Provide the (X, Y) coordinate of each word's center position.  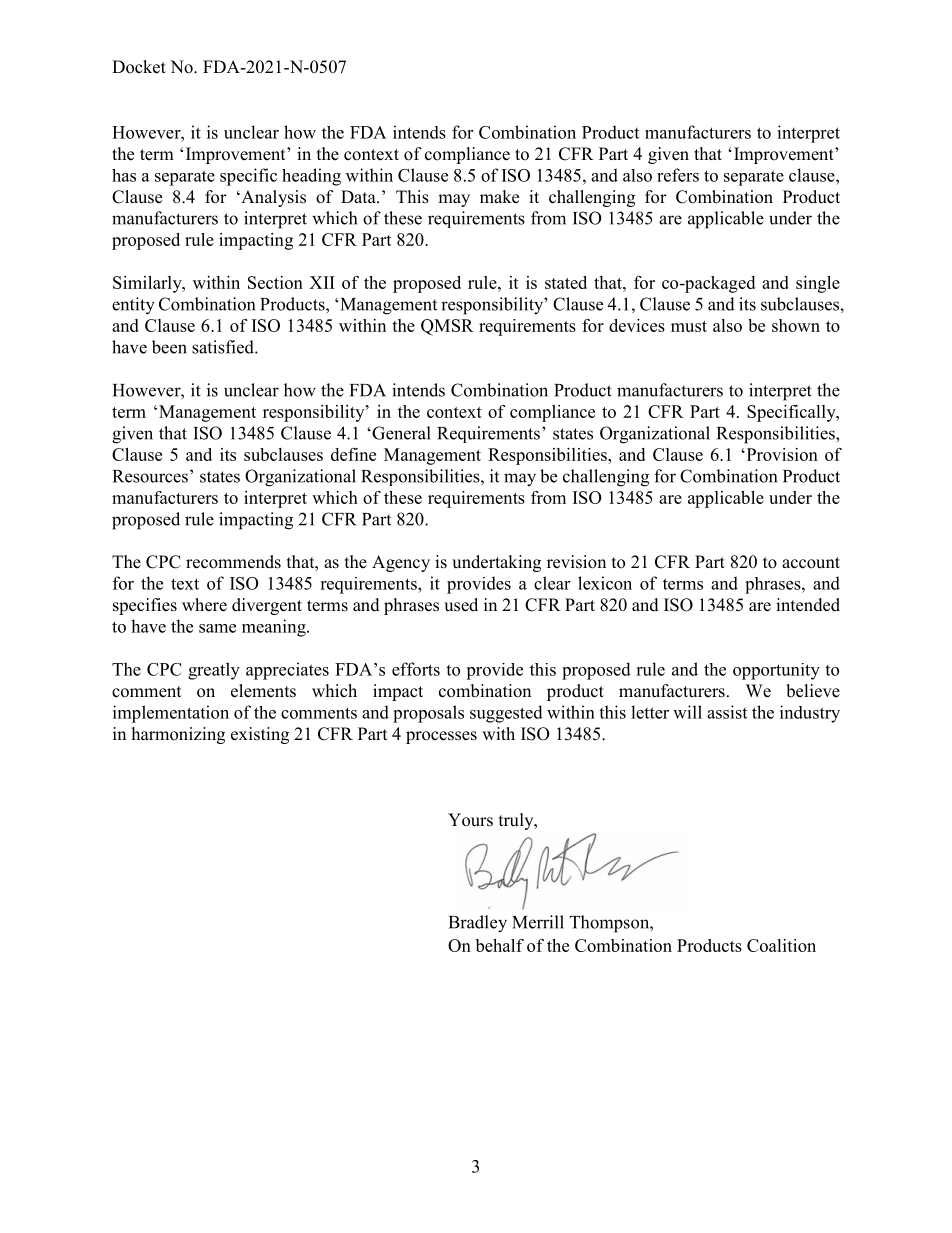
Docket (139, 67)
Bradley (478, 924)
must (689, 326)
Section (275, 282)
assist (727, 712)
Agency (401, 563)
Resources (150, 476)
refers (678, 175)
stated (566, 282)
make (499, 197)
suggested (506, 714)
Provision (781, 454)
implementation (171, 714)
